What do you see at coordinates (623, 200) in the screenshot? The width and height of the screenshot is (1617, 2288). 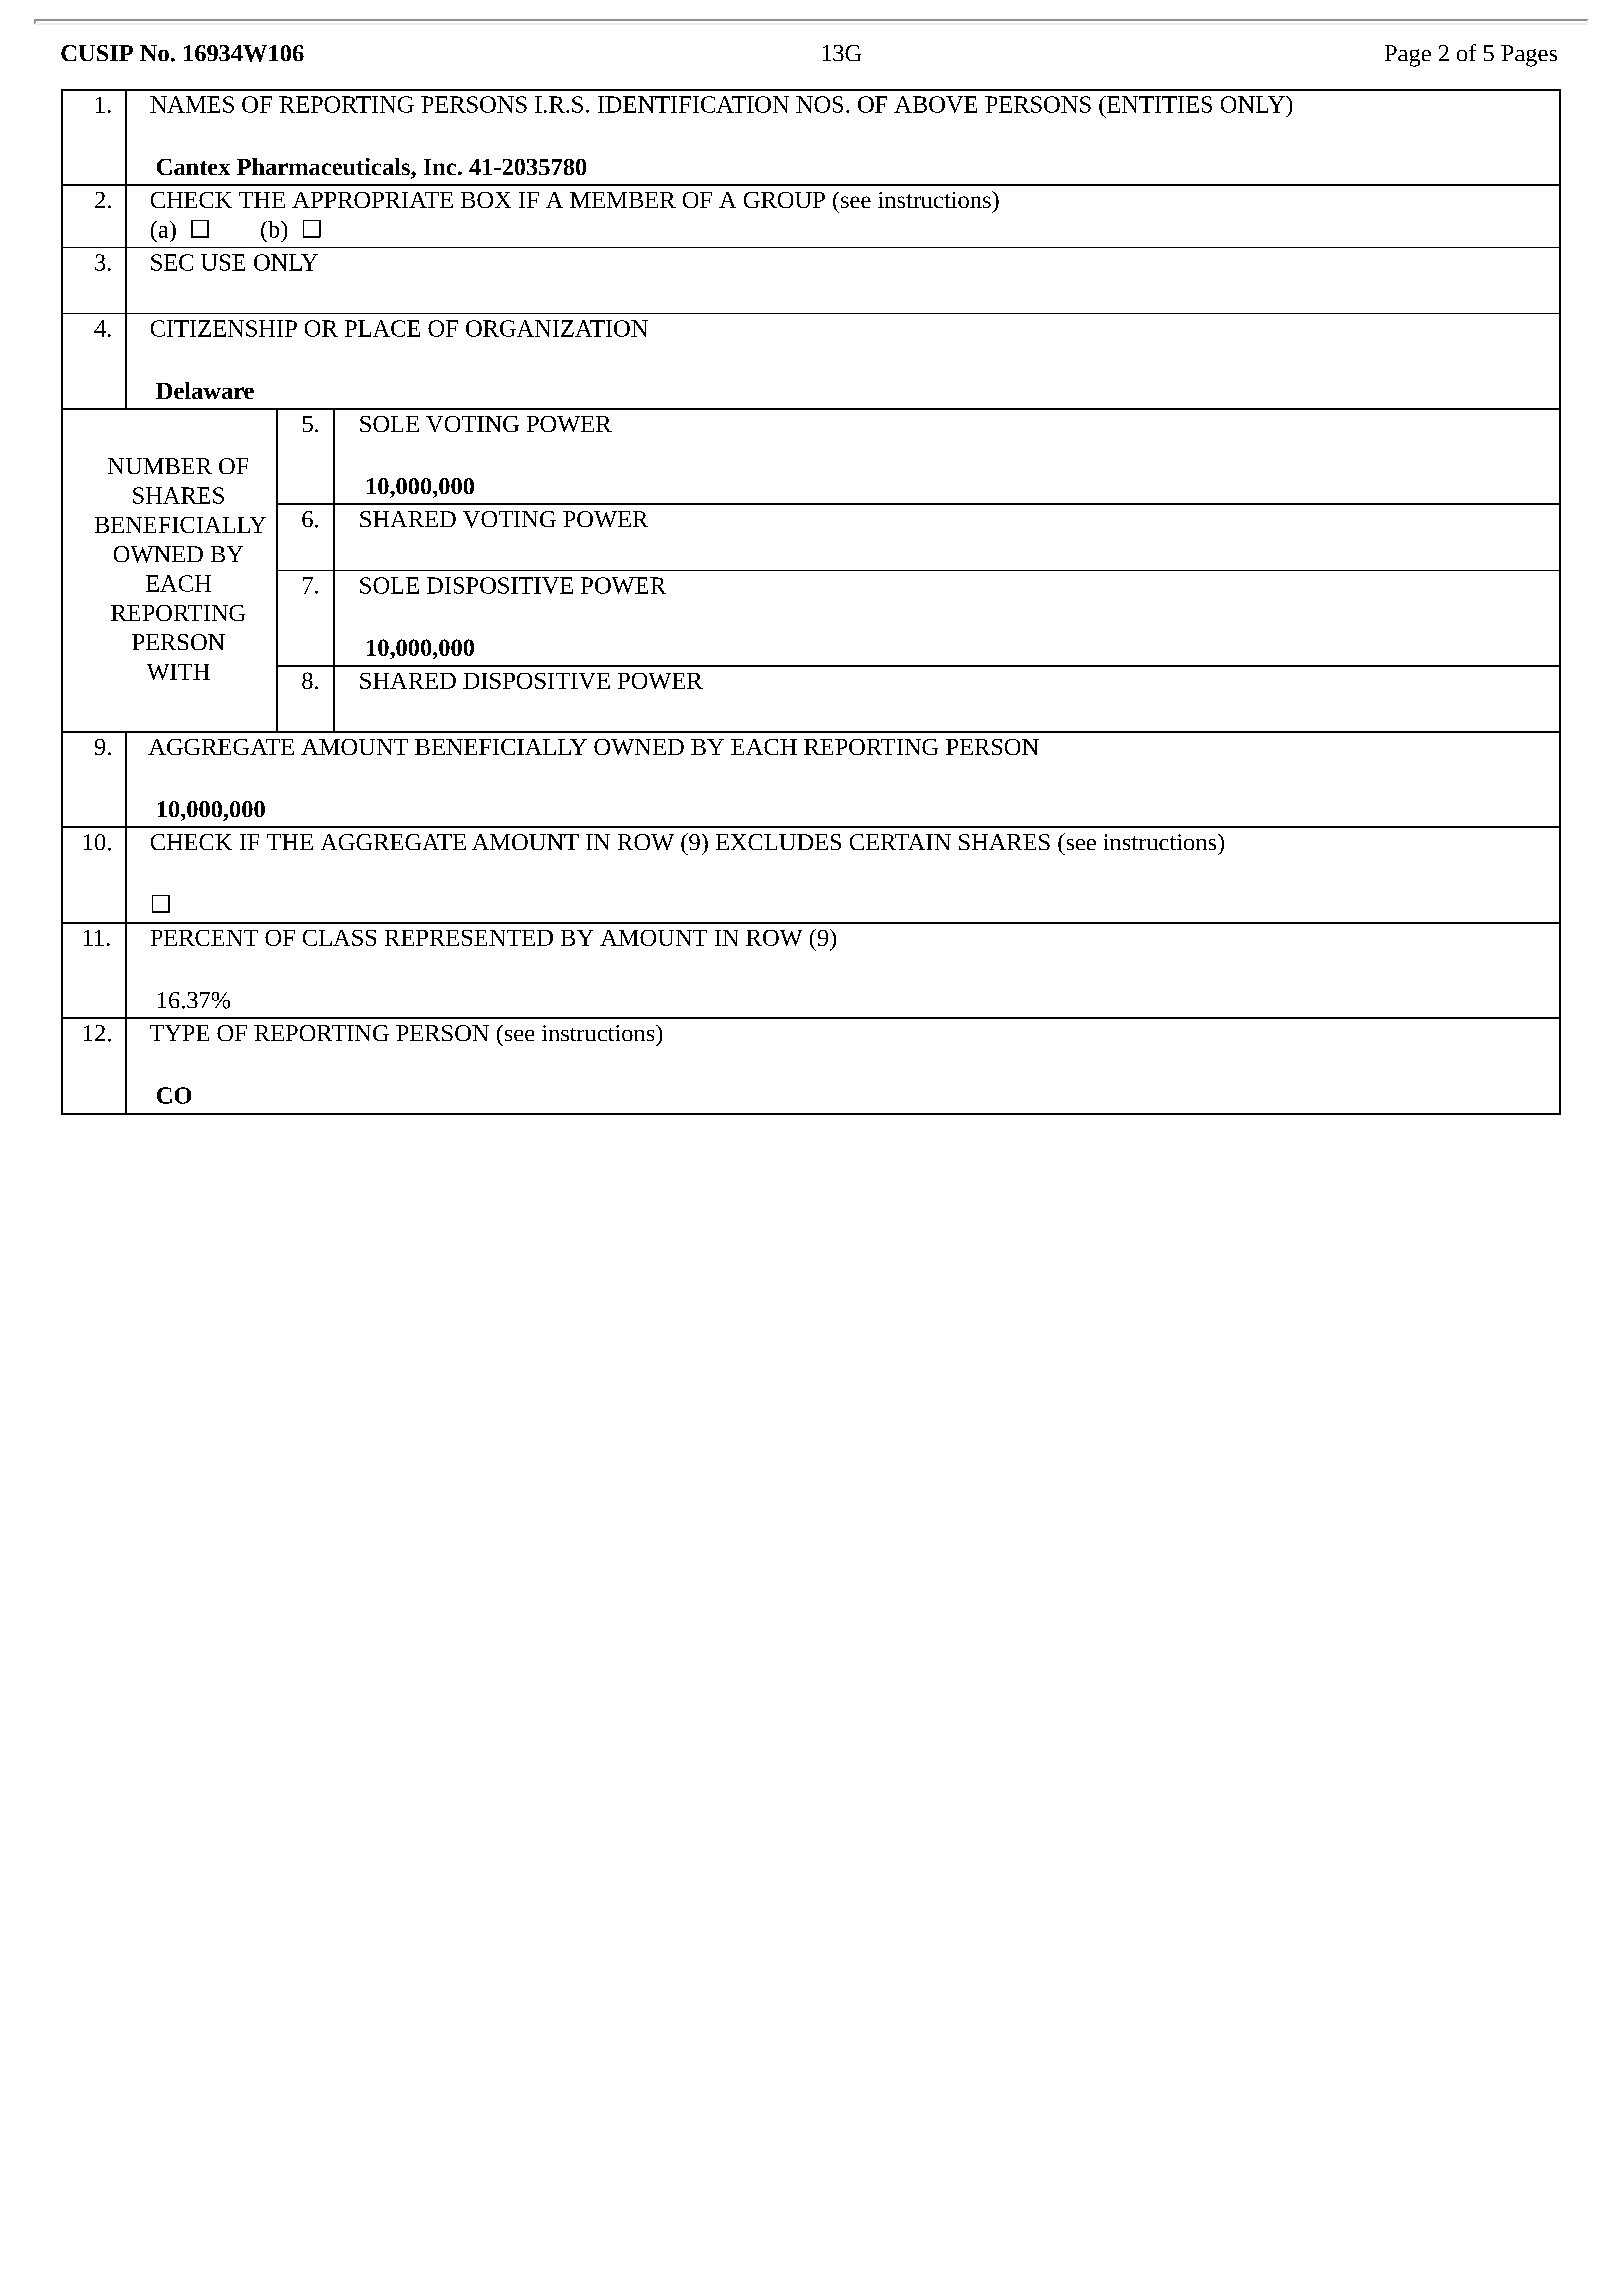 I see `MEMBER` at bounding box center [623, 200].
